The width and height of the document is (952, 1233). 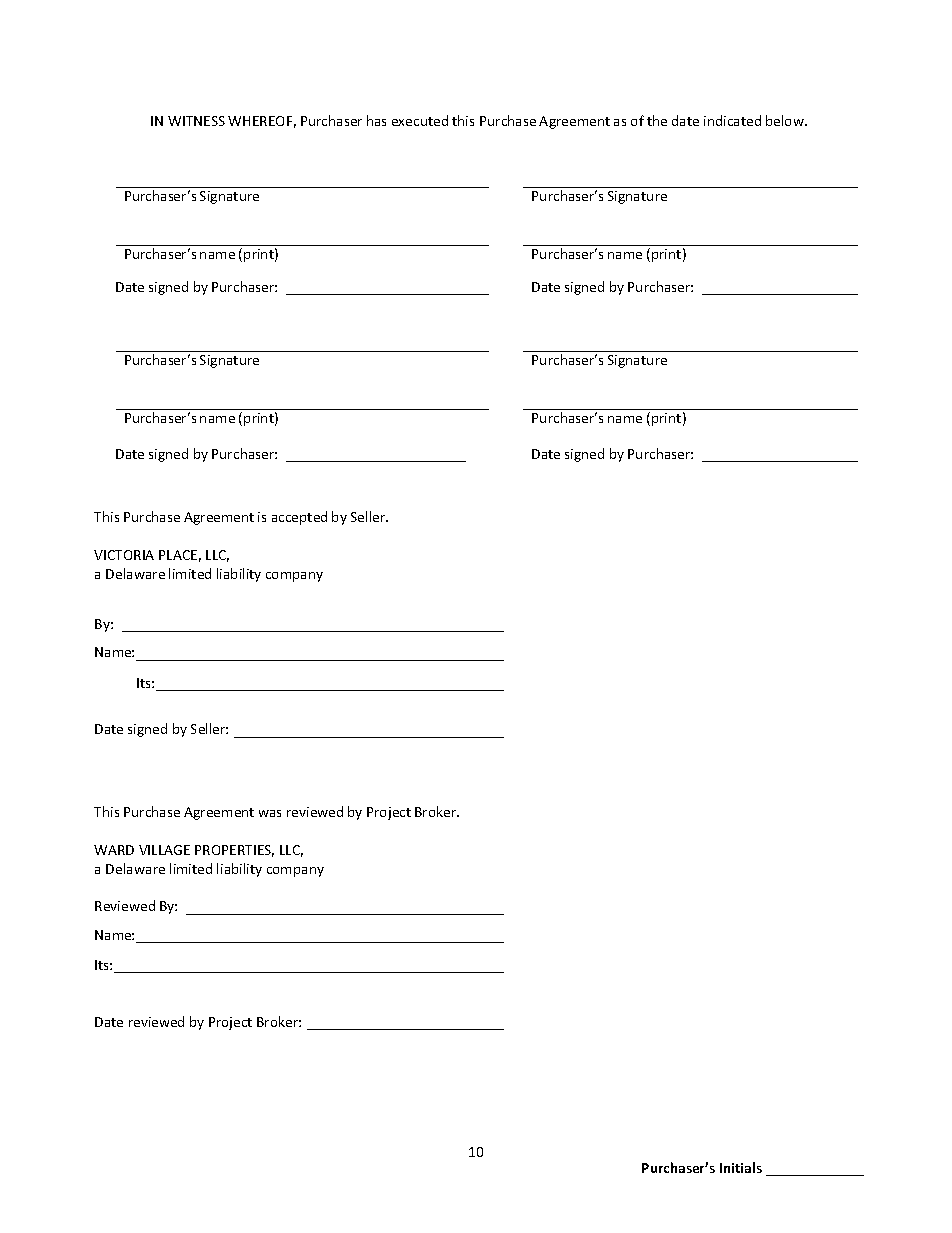 What do you see at coordinates (114, 850) in the document?
I see `WARD` at bounding box center [114, 850].
